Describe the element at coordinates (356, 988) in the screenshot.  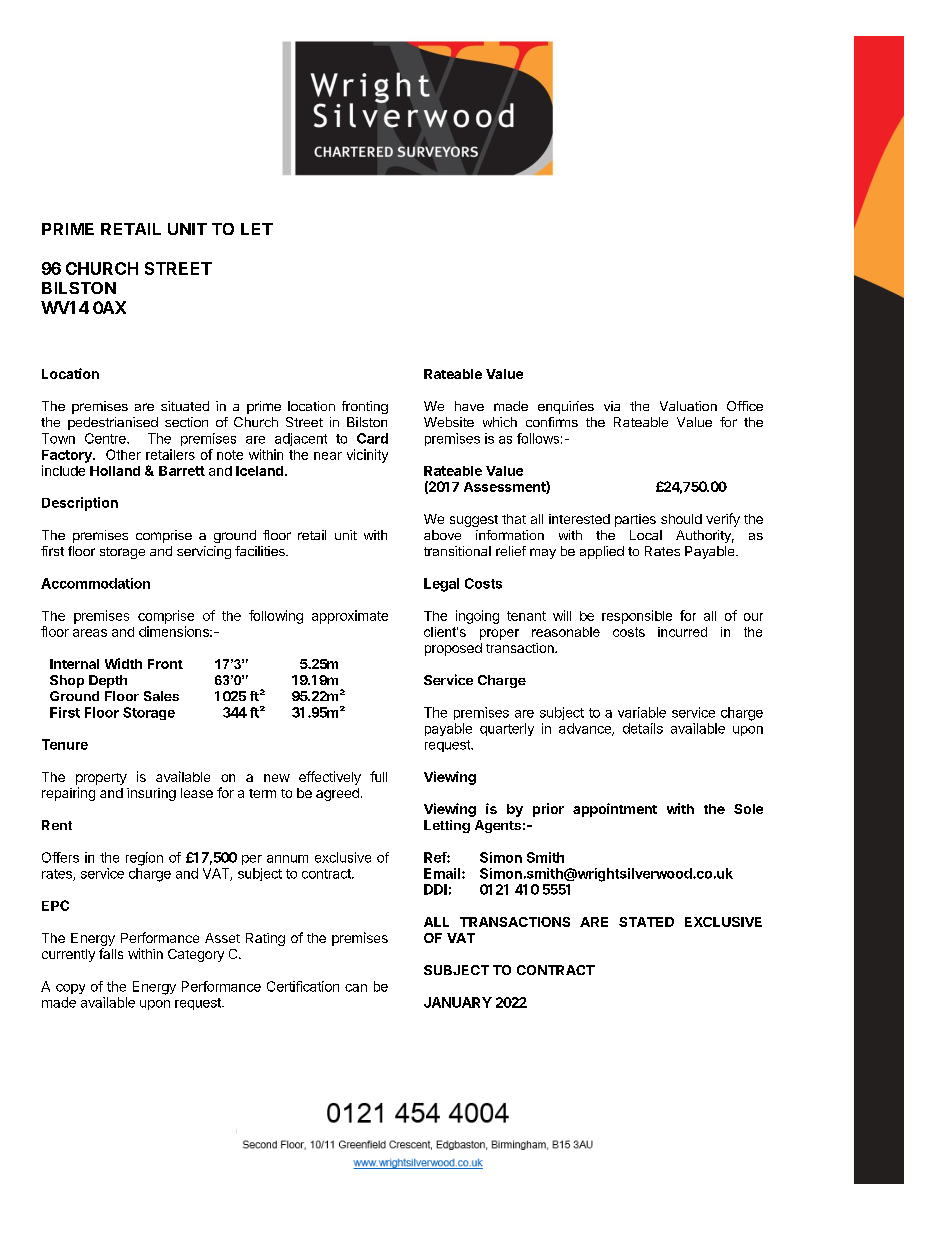
I see `can` at that location.
